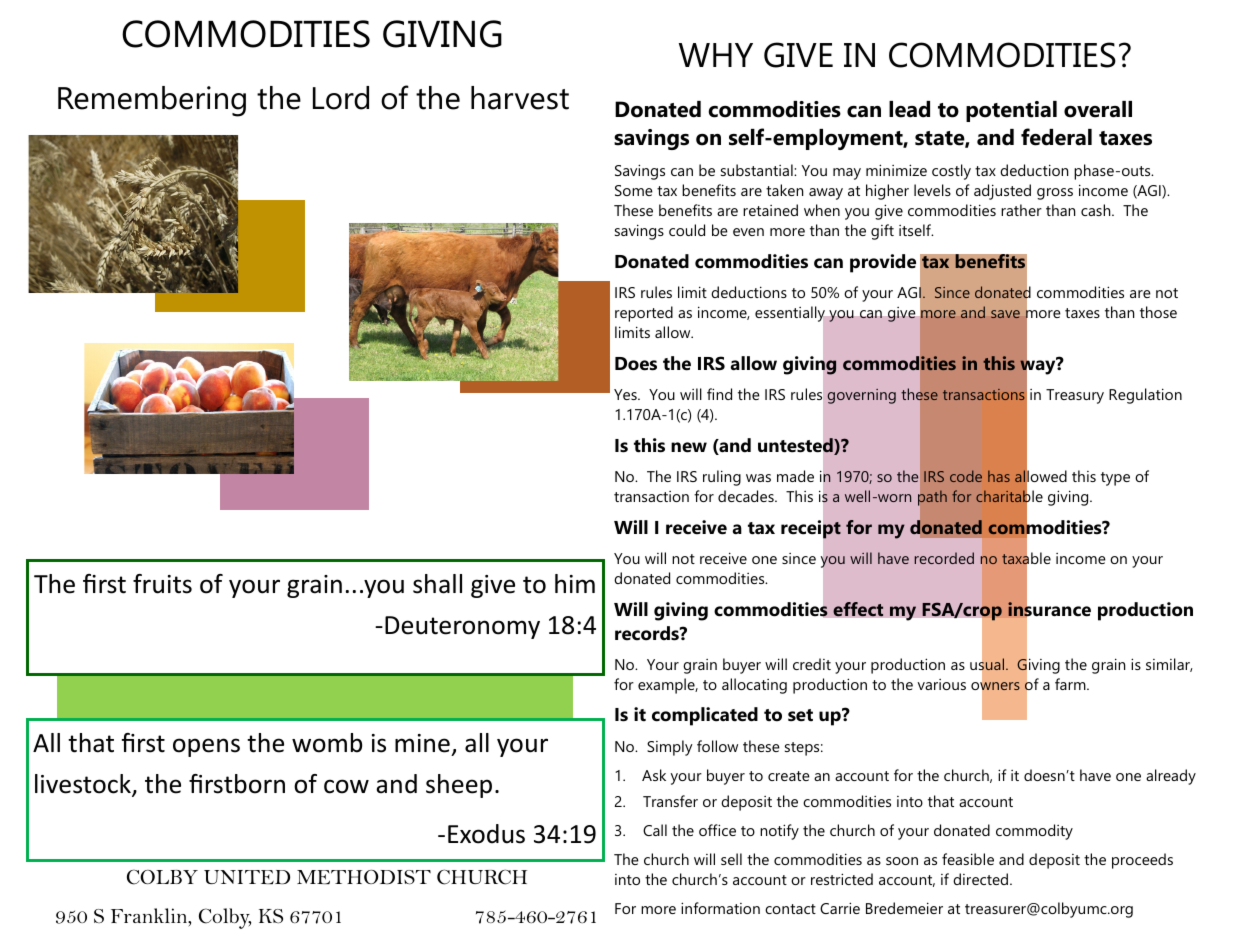  Describe the element at coordinates (575, 583) in the screenshot. I see `him` at that location.
